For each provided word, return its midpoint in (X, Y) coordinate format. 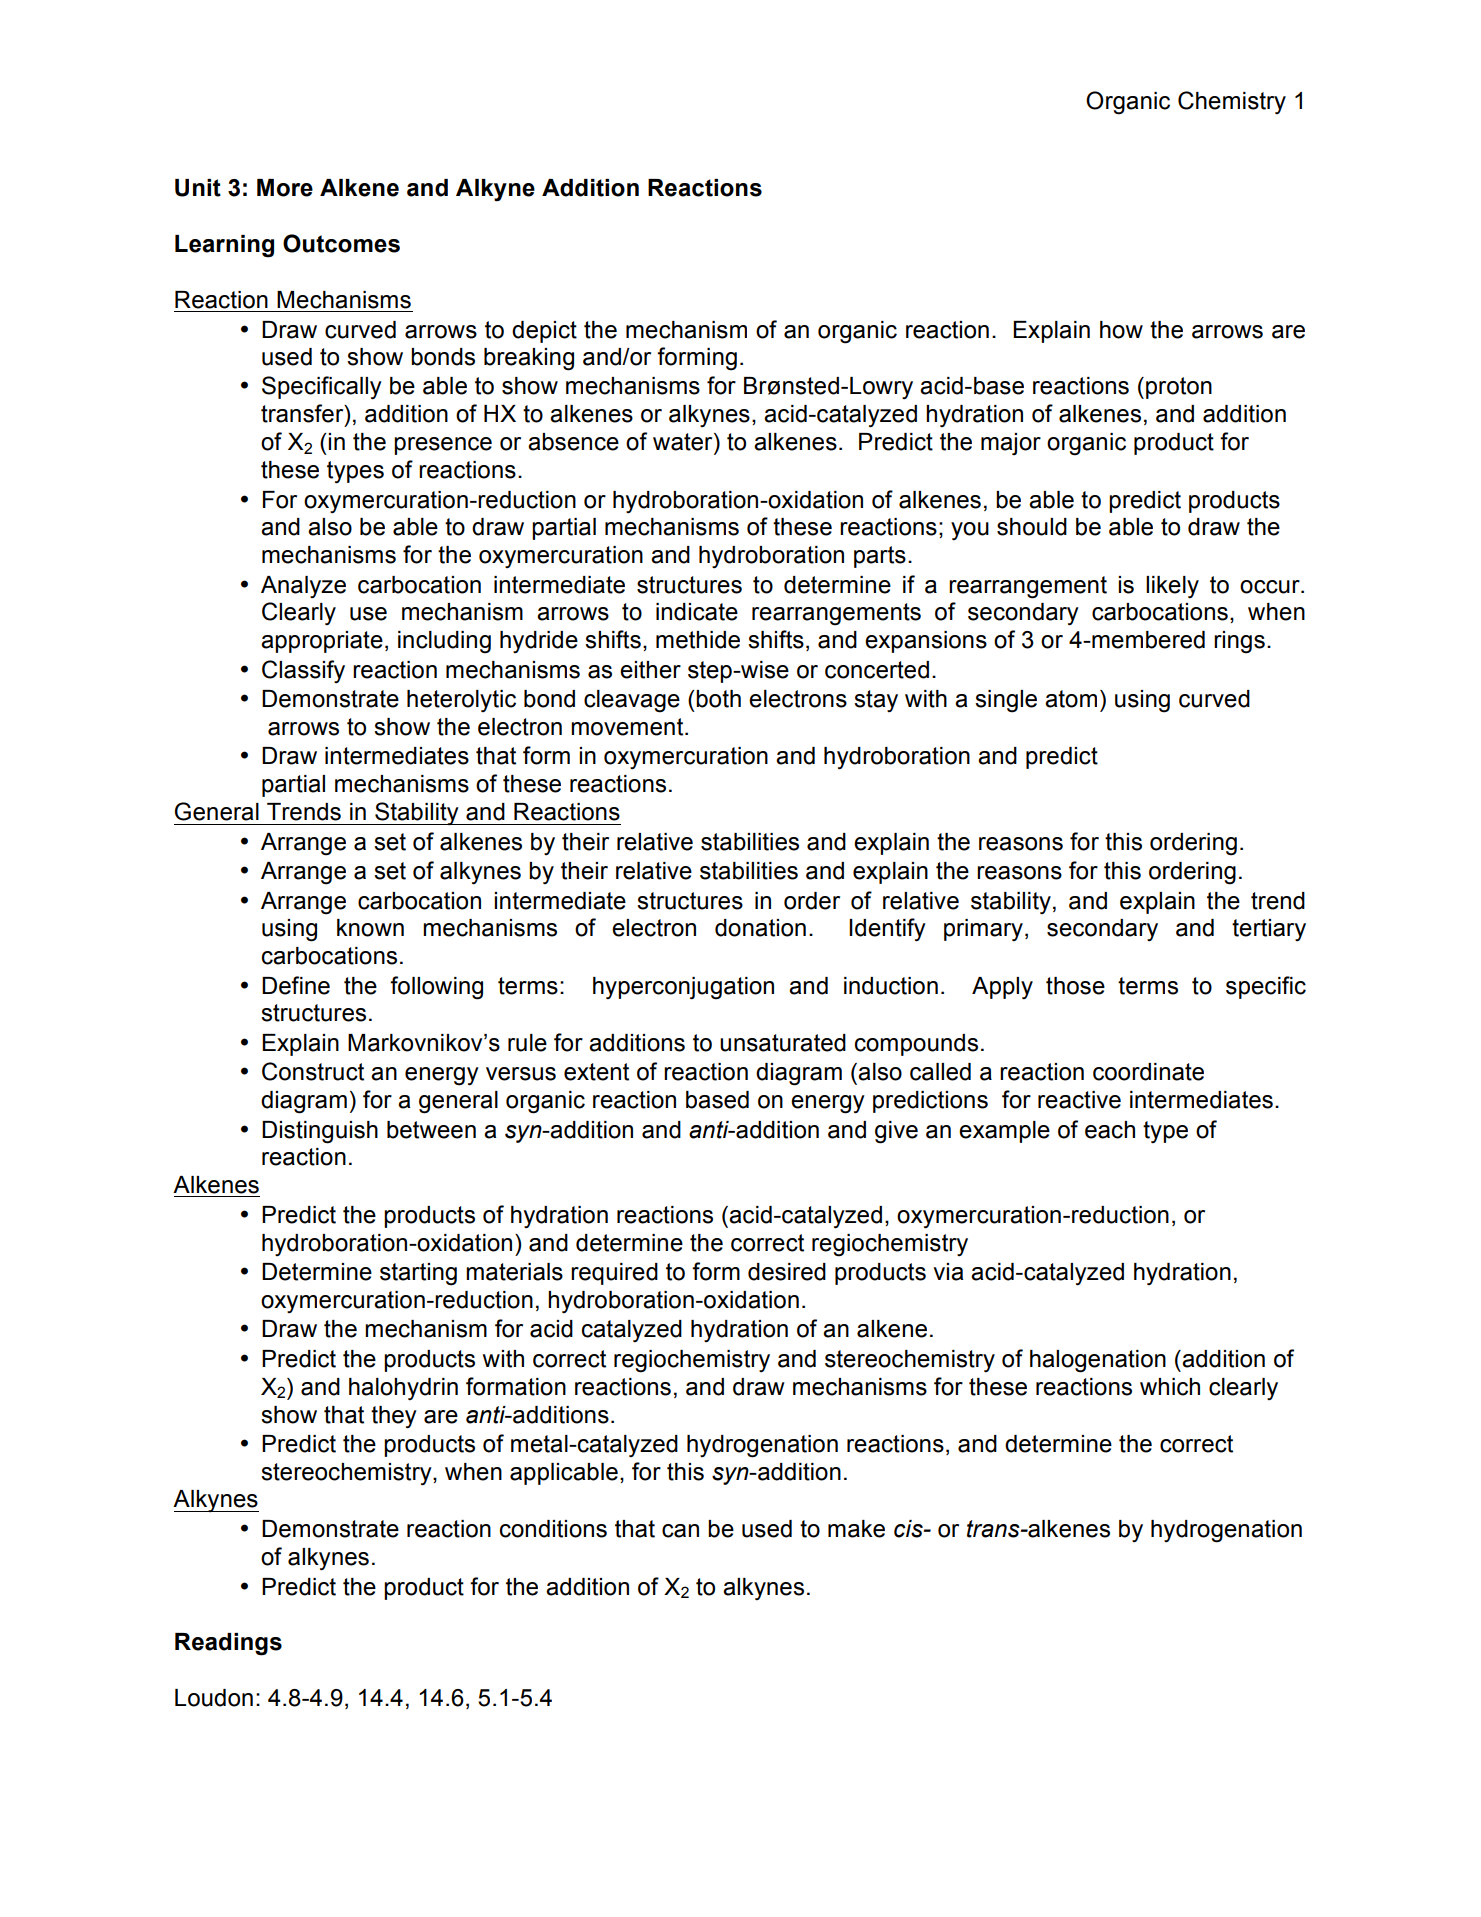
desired (787, 1272)
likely (1172, 587)
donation (760, 928)
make (856, 1529)
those (1075, 986)
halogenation (1098, 1361)
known (370, 928)
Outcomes (341, 243)
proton (1179, 388)
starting (418, 1274)
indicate (697, 612)
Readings (228, 1644)
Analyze (303, 587)
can (680, 1531)
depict (544, 332)
